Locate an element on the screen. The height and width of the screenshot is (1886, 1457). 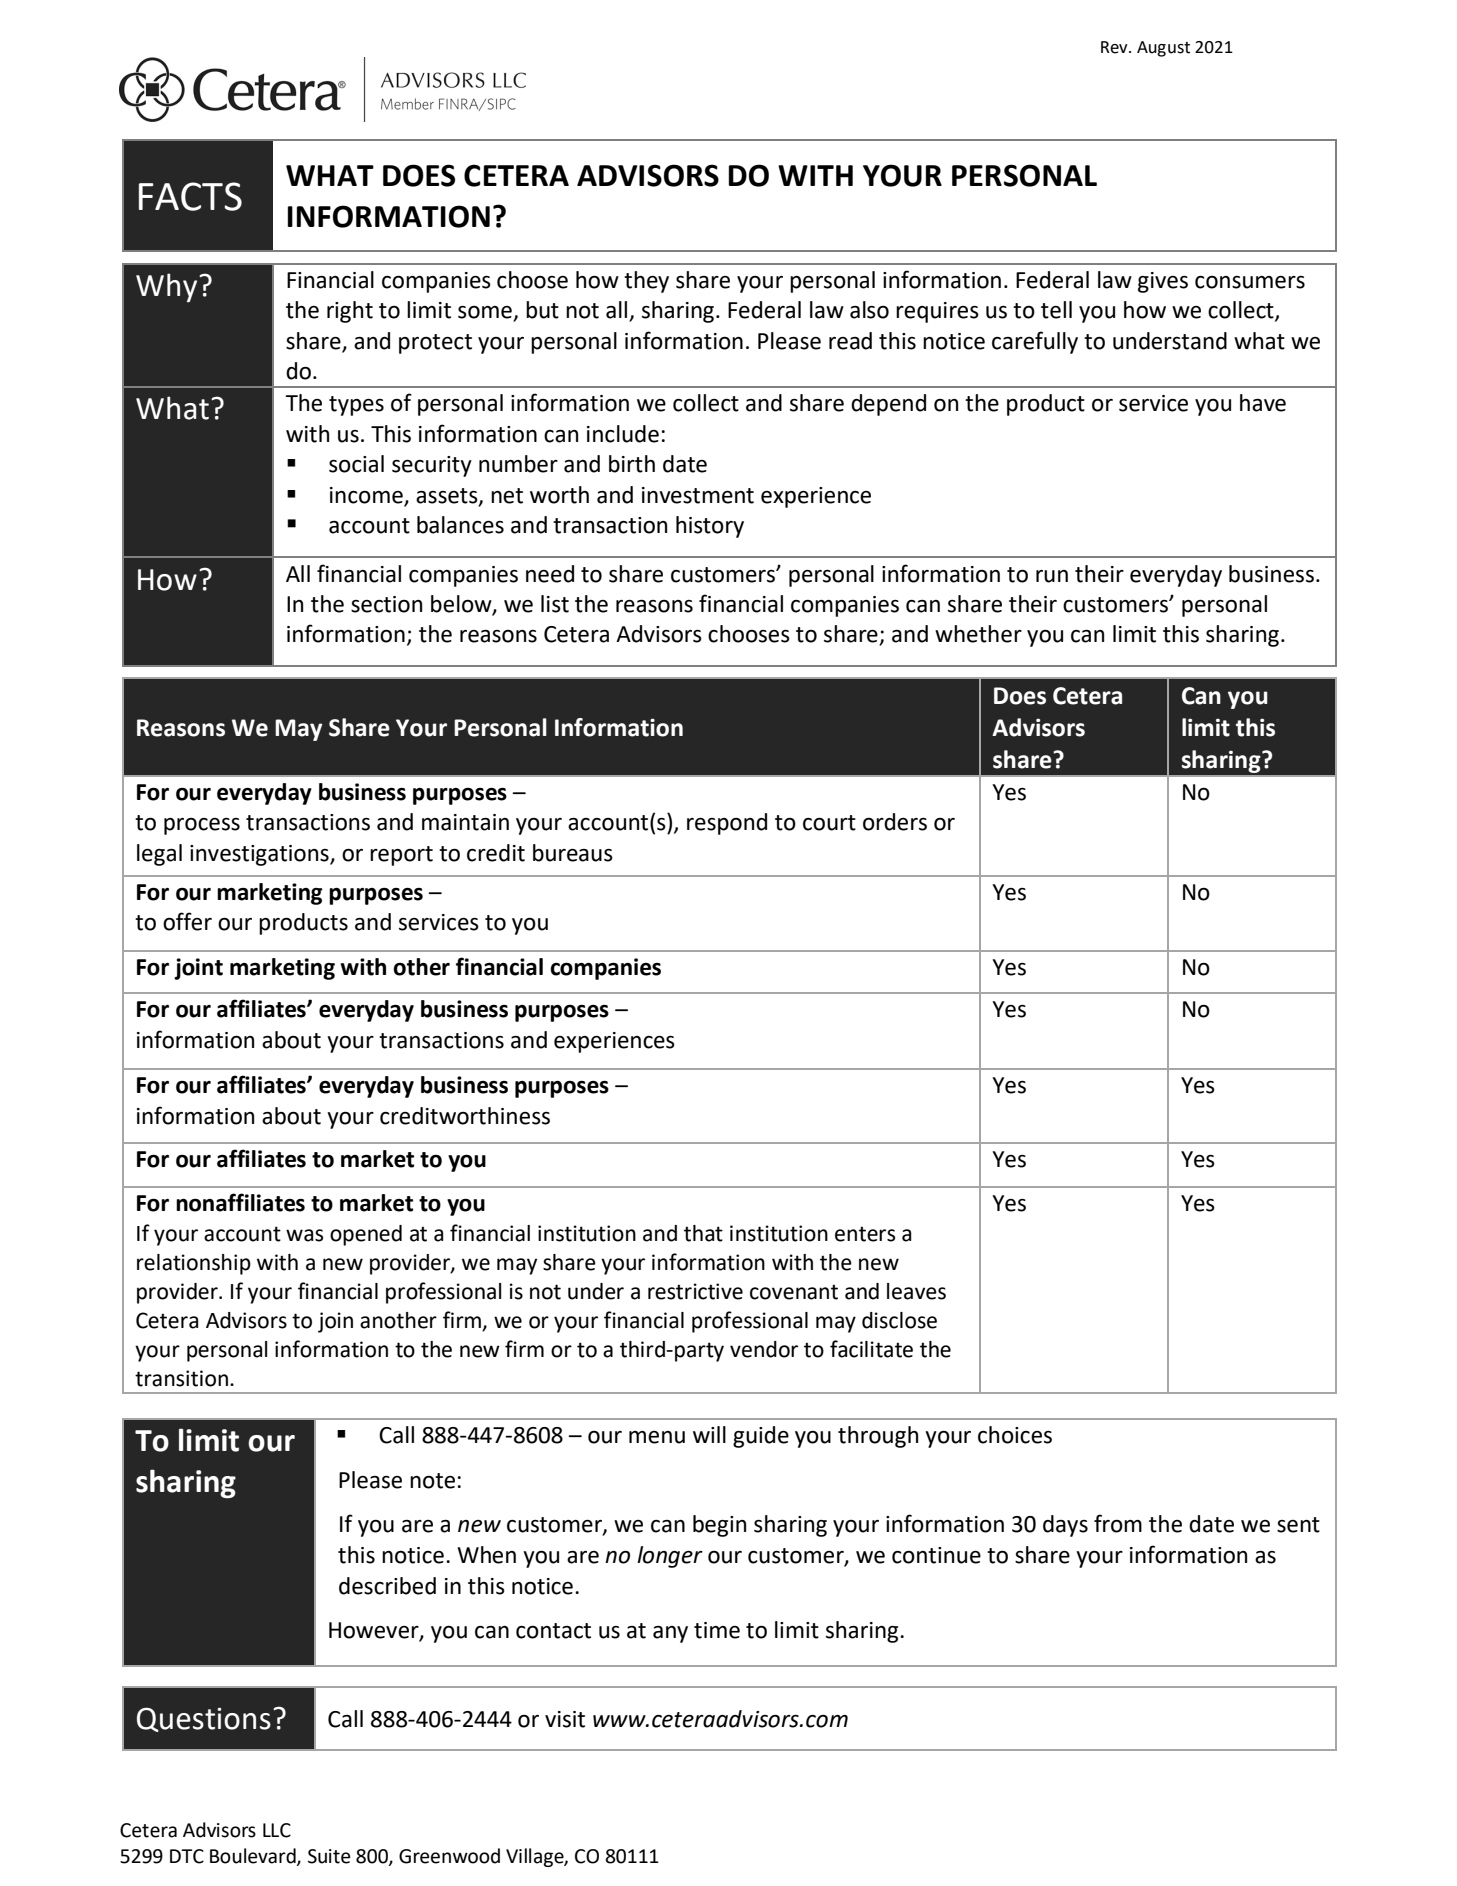
respond is located at coordinates (727, 824).
